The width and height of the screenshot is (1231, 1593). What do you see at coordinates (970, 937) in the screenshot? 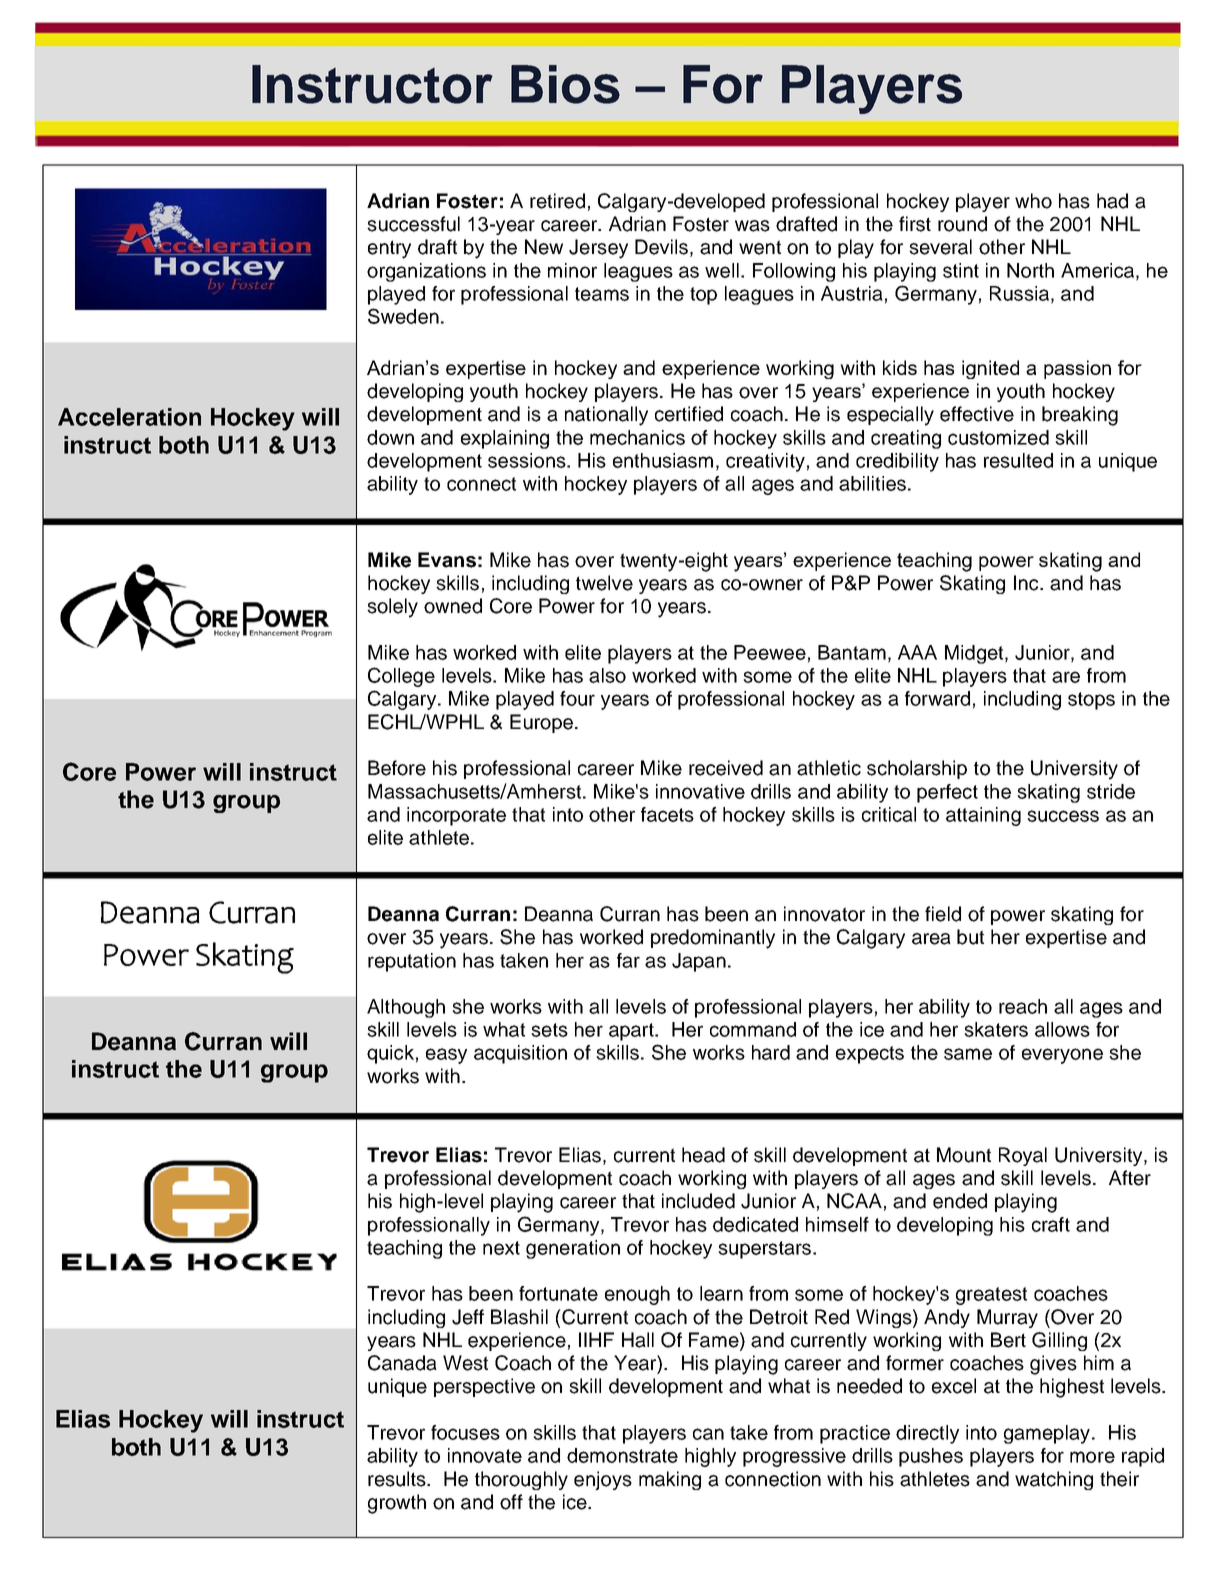
I see `but` at bounding box center [970, 937].
